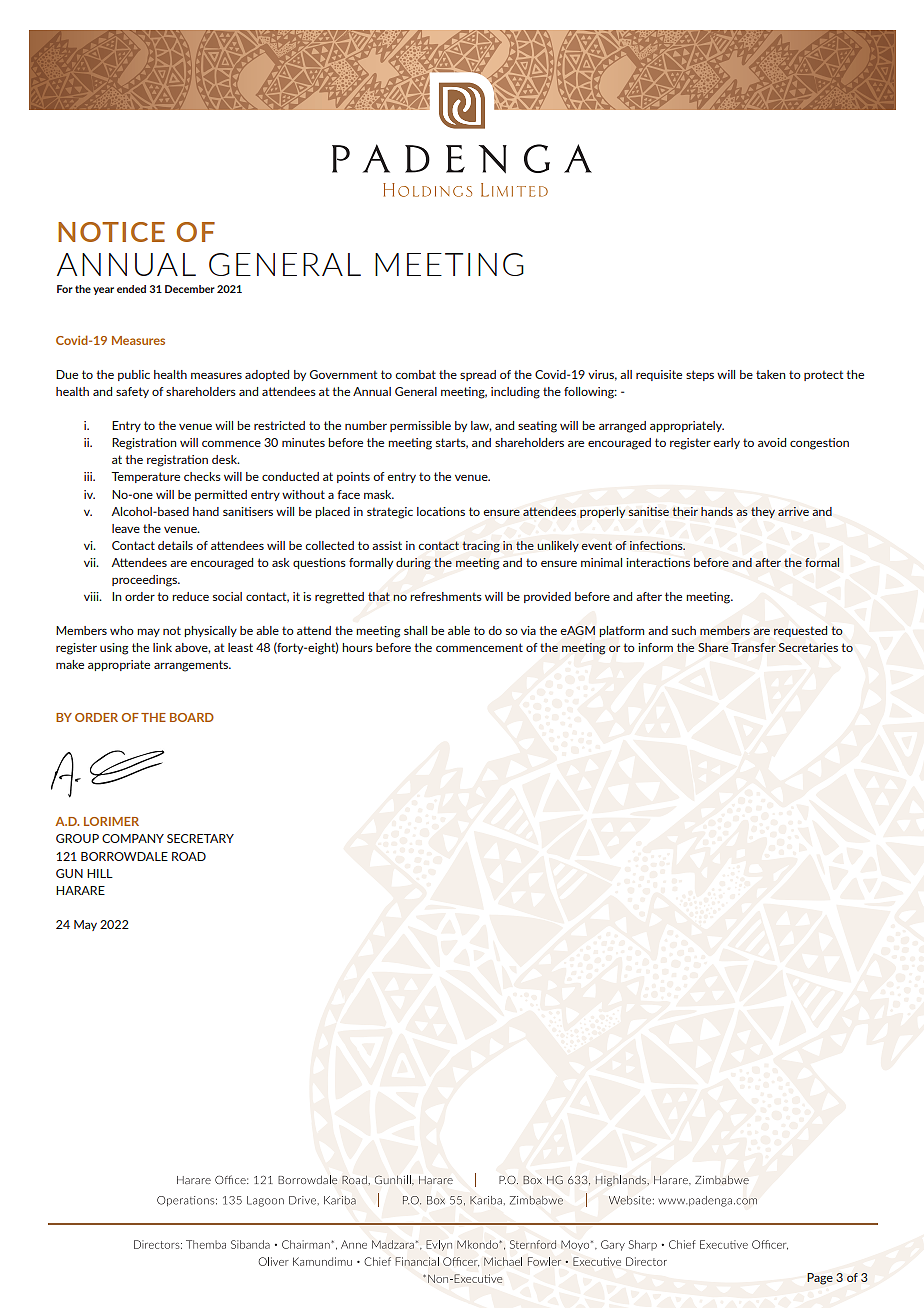 The image size is (924, 1308). I want to click on combat, so click(415, 374).
